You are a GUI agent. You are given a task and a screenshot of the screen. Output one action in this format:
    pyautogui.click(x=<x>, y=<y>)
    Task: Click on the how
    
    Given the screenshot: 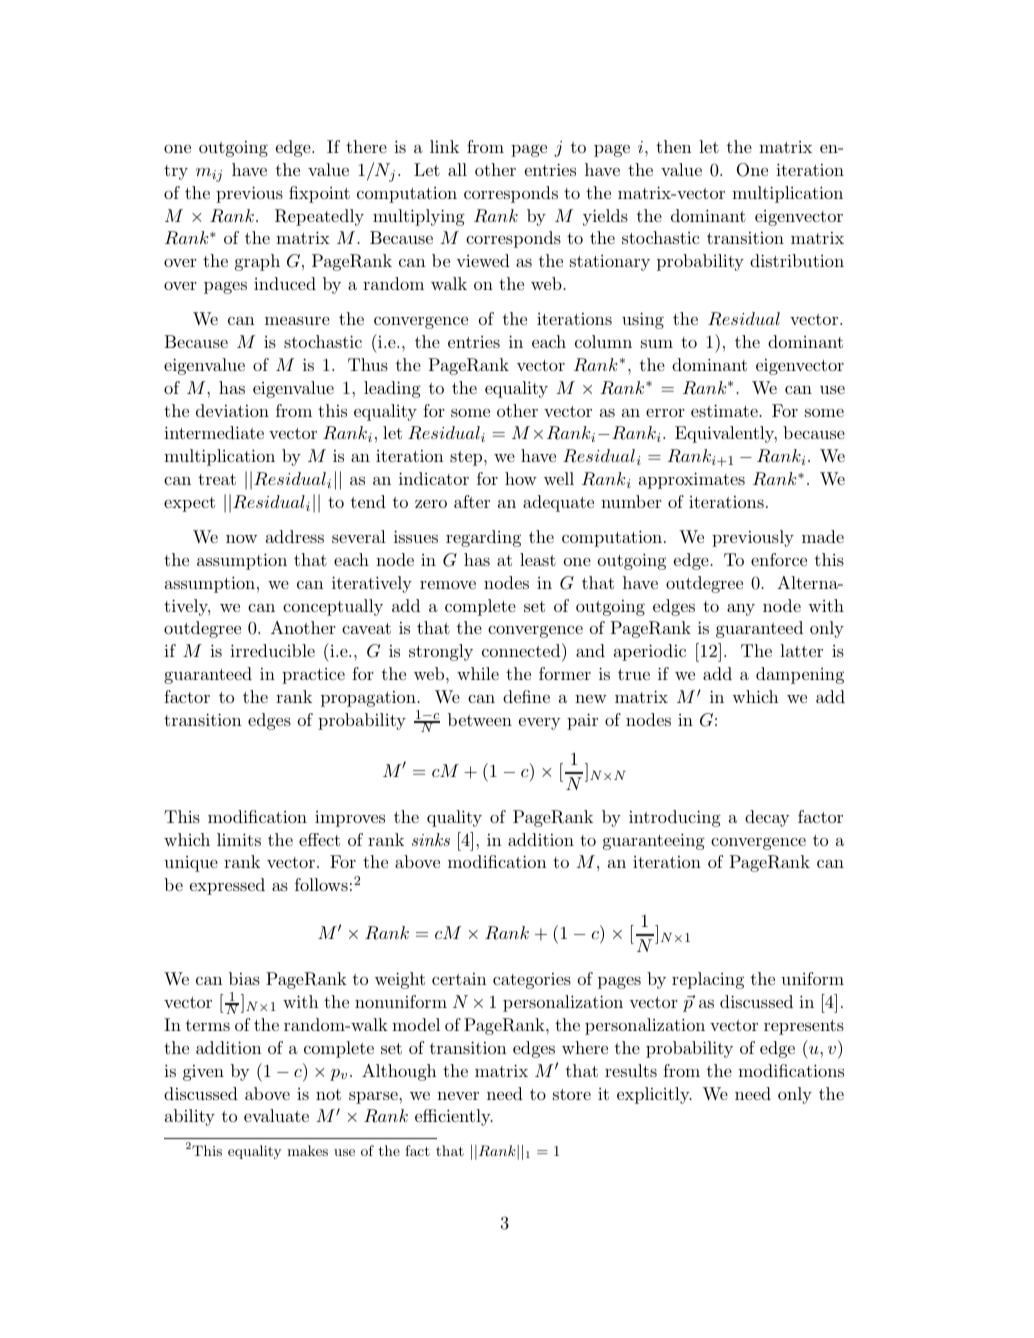 What is the action you would take?
    pyautogui.click(x=521, y=478)
